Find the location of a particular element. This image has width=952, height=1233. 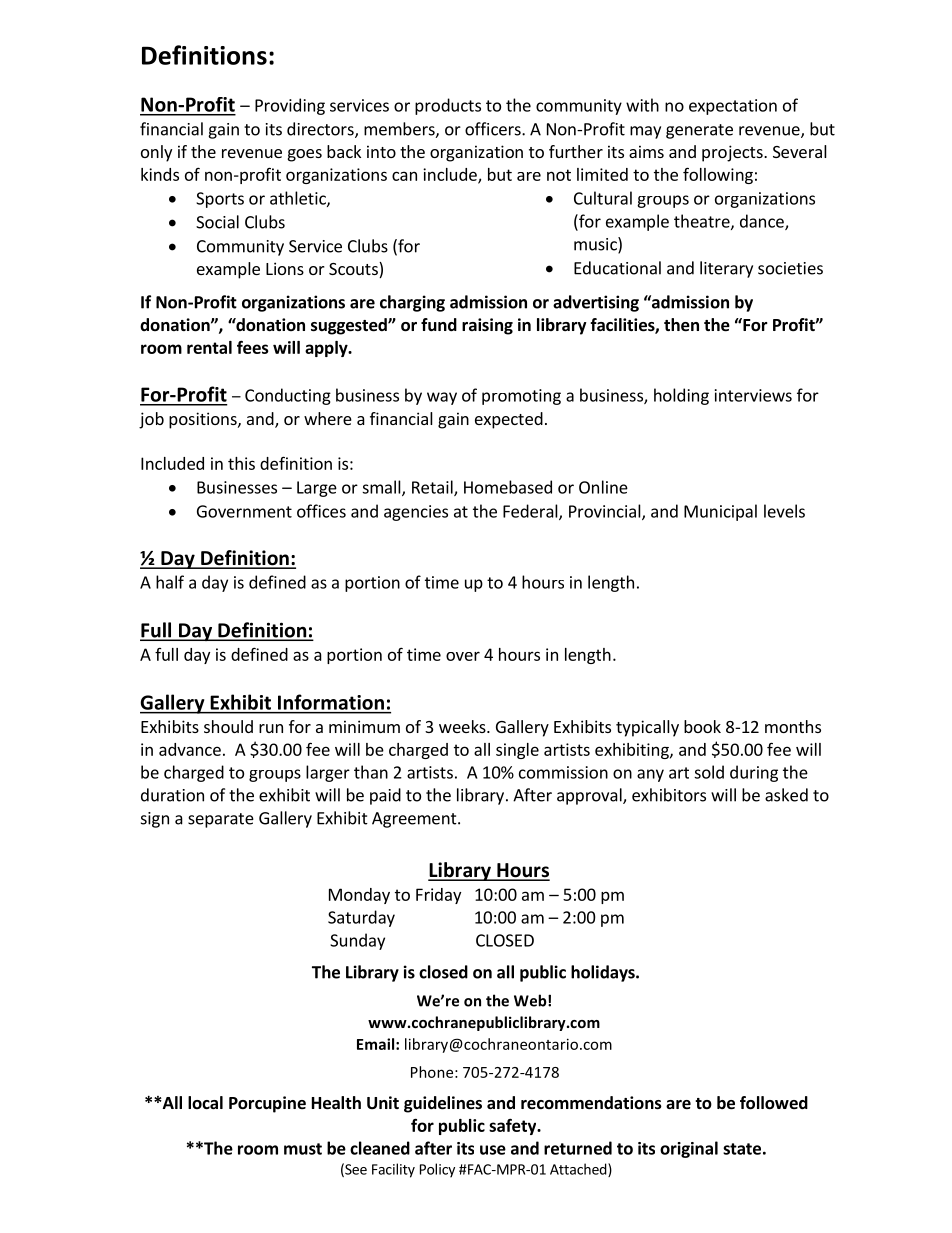

use is located at coordinates (493, 1150).
